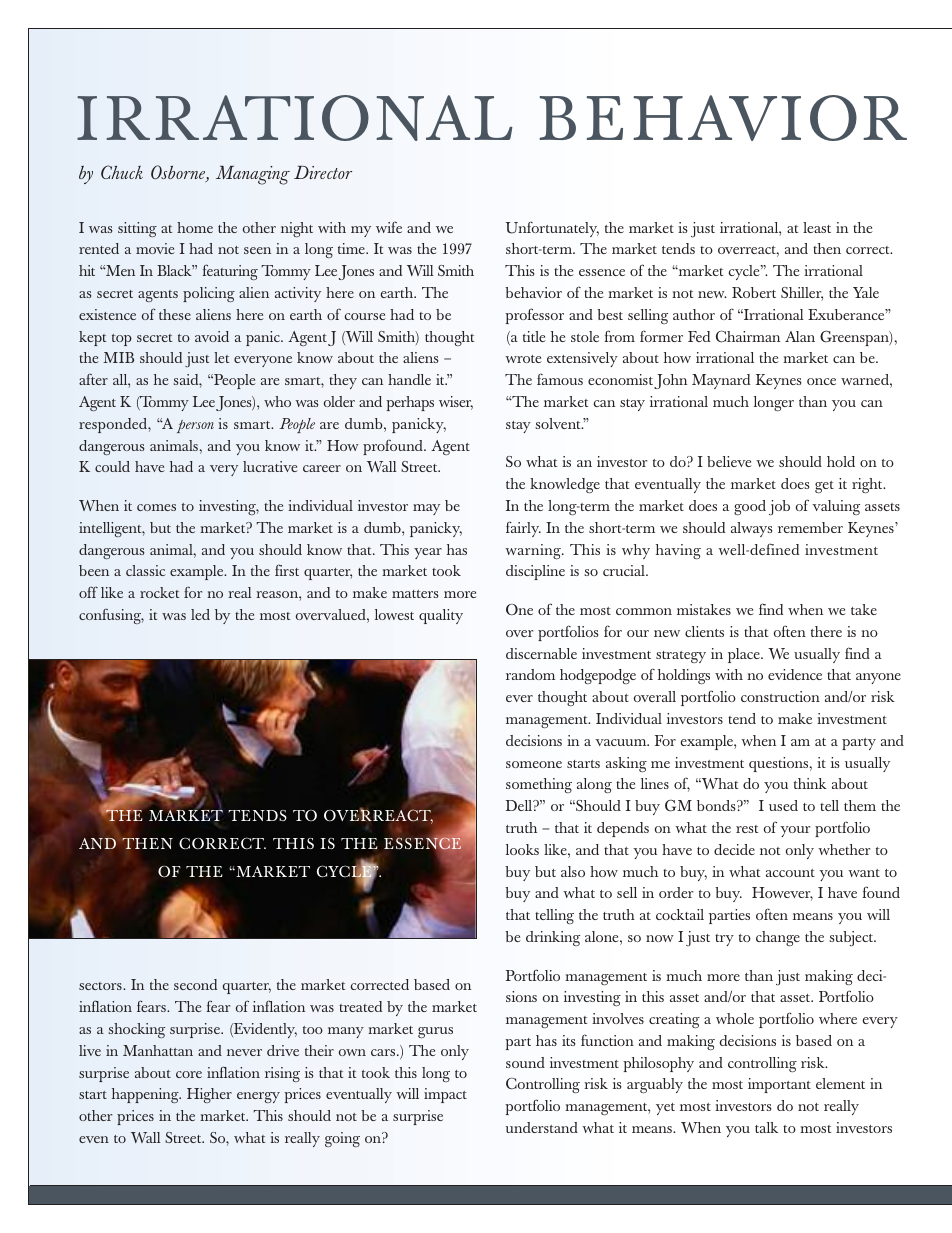  Describe the element at coordinates (539, 785) in the image. I see `something` at that location.
